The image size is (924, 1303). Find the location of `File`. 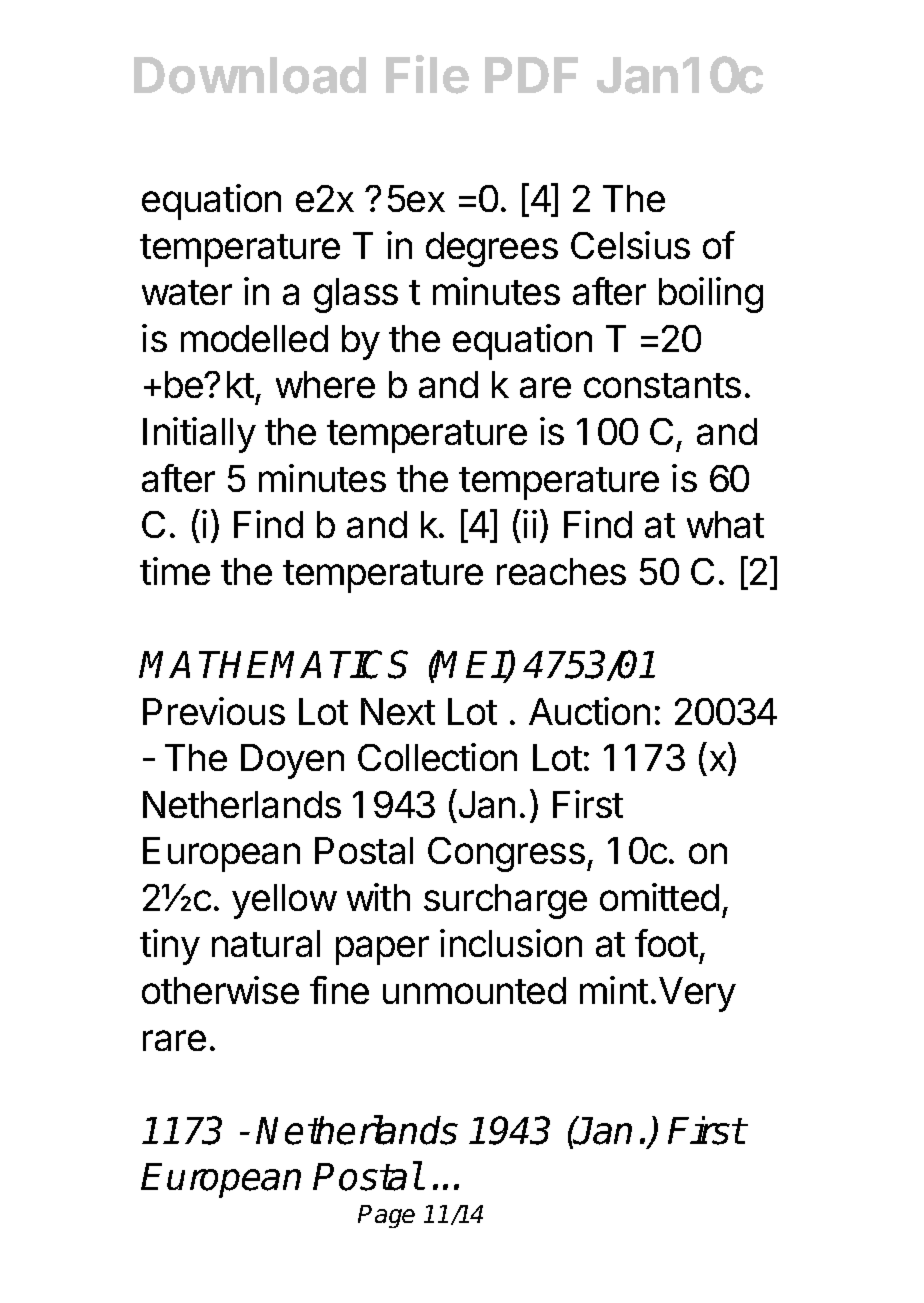

File is located at coordinates (427, 74).
